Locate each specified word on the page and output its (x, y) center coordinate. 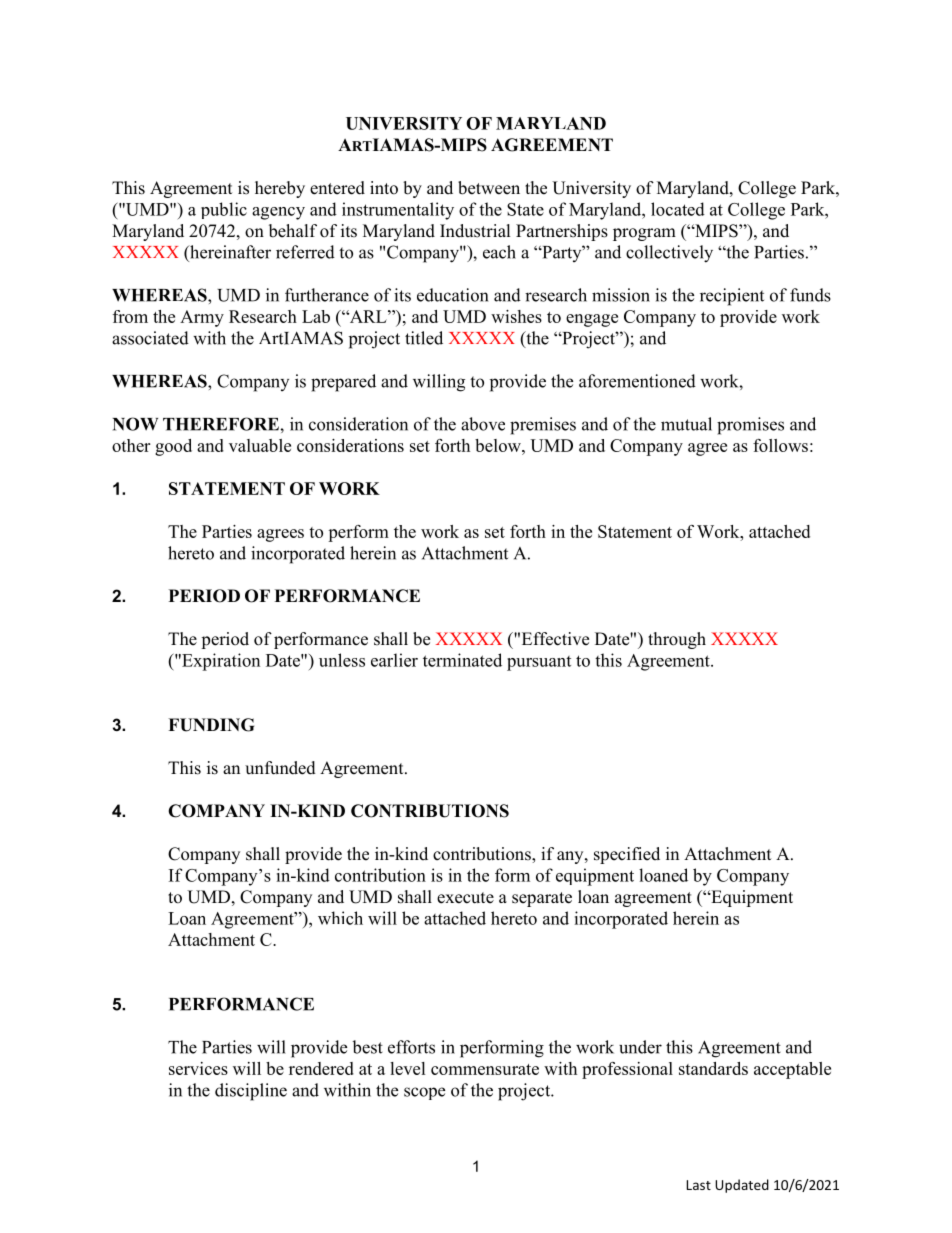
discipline (251, 1092)
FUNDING (211, 725)
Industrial (475, 231)
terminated (462, 660)
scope (424, 1093)
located (678, 209)
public (224, 210)
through (677, 640)
